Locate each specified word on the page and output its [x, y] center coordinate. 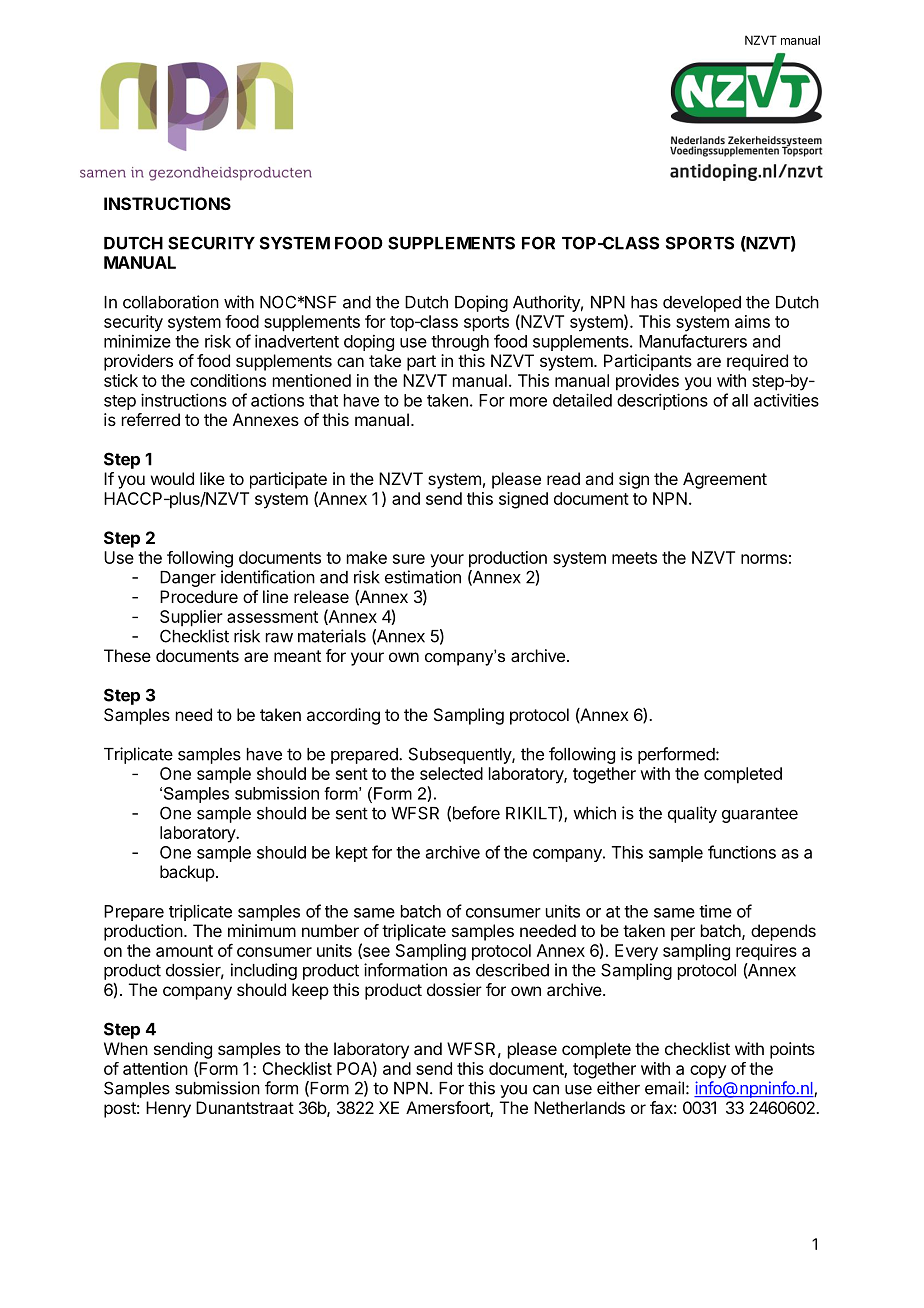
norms [764, 559]
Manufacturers [693, 341]
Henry [168, 1109]
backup [187, 873]
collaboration [171, 302]
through [460, 343]
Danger [188, 579]
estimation [423, 577]
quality [692, 814]
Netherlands [579, 1107]
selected [451, 773]
